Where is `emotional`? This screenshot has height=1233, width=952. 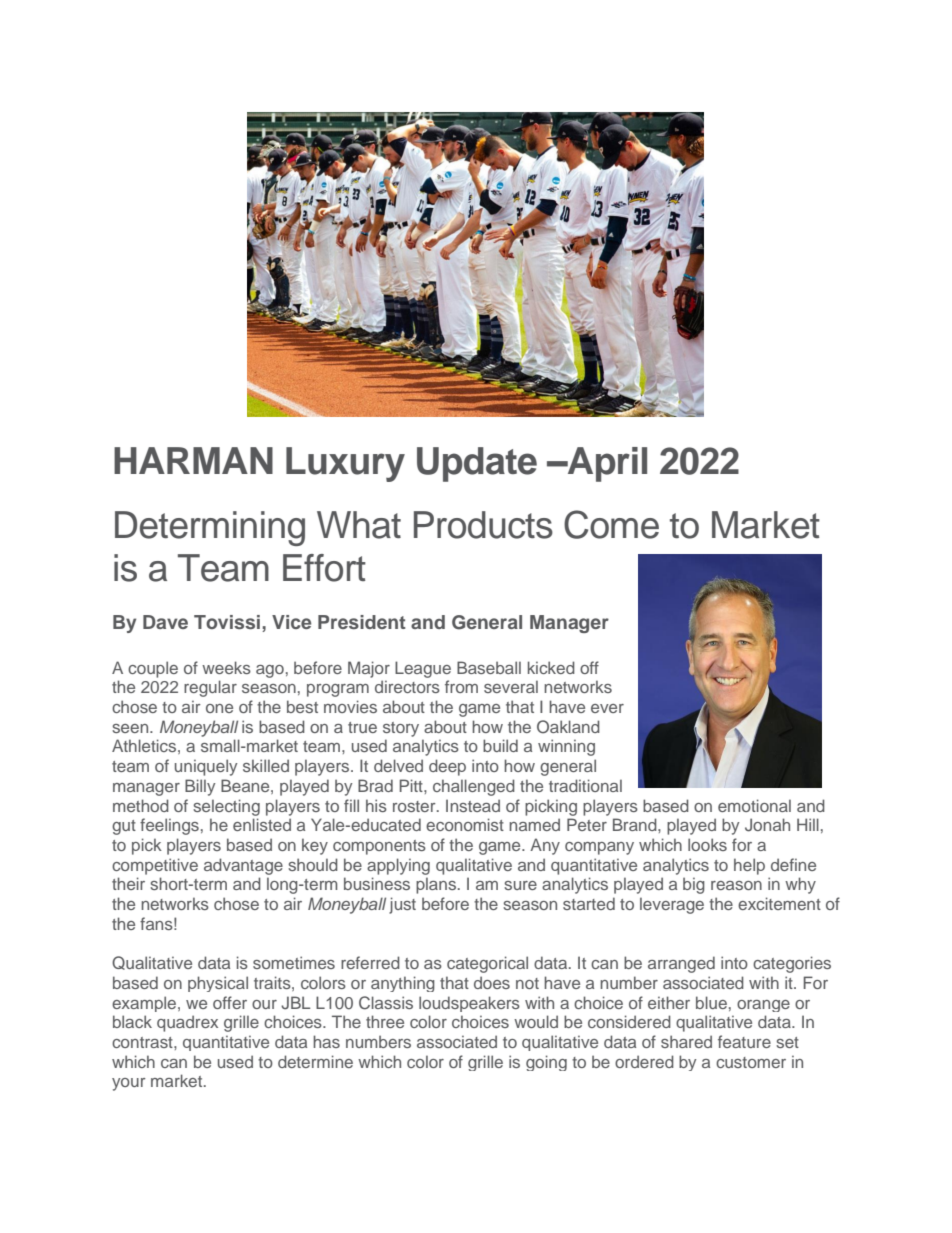
emotional is located at coordinates (754, 805).
